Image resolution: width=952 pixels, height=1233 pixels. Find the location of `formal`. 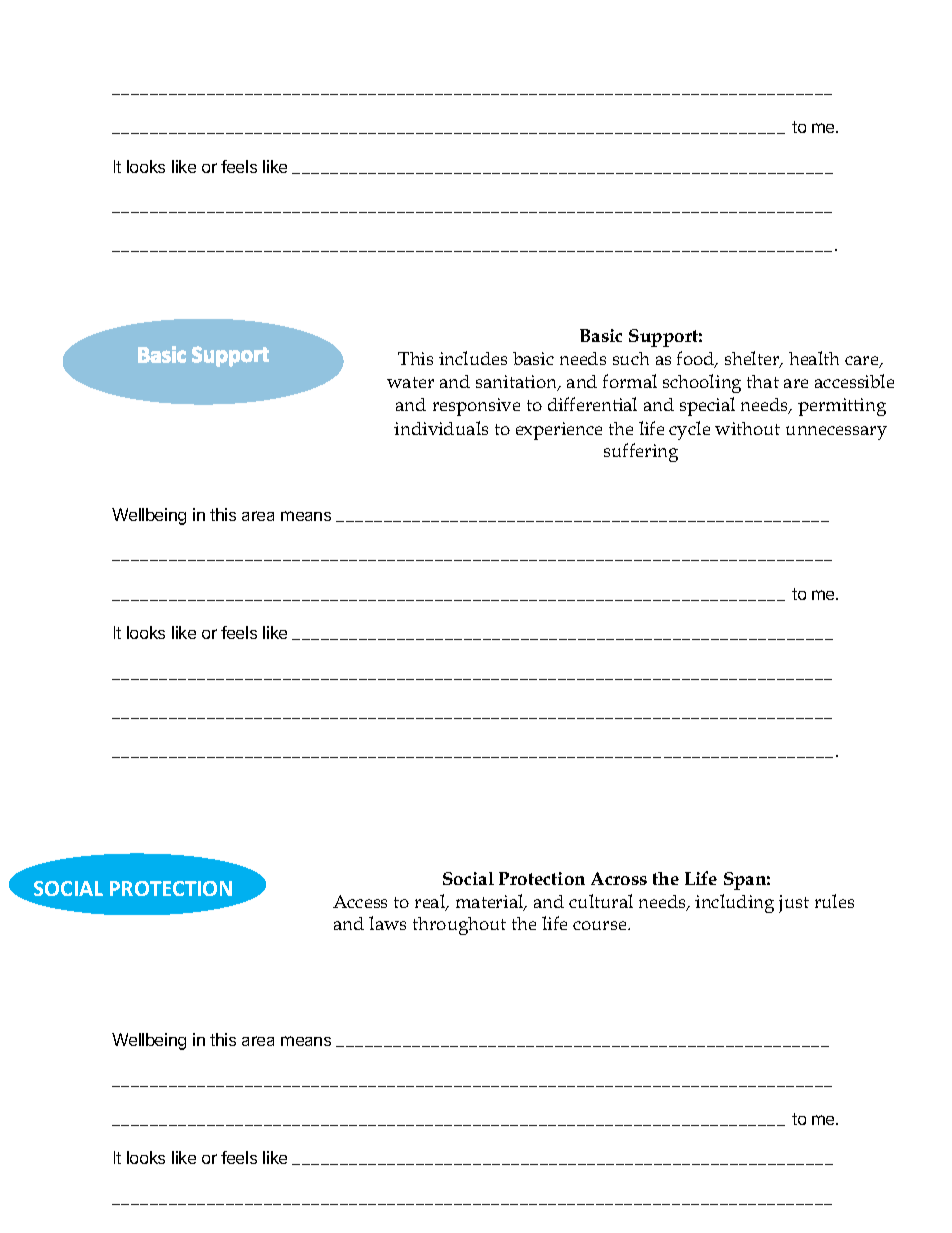

formal is located at coordinates (630, 381).
